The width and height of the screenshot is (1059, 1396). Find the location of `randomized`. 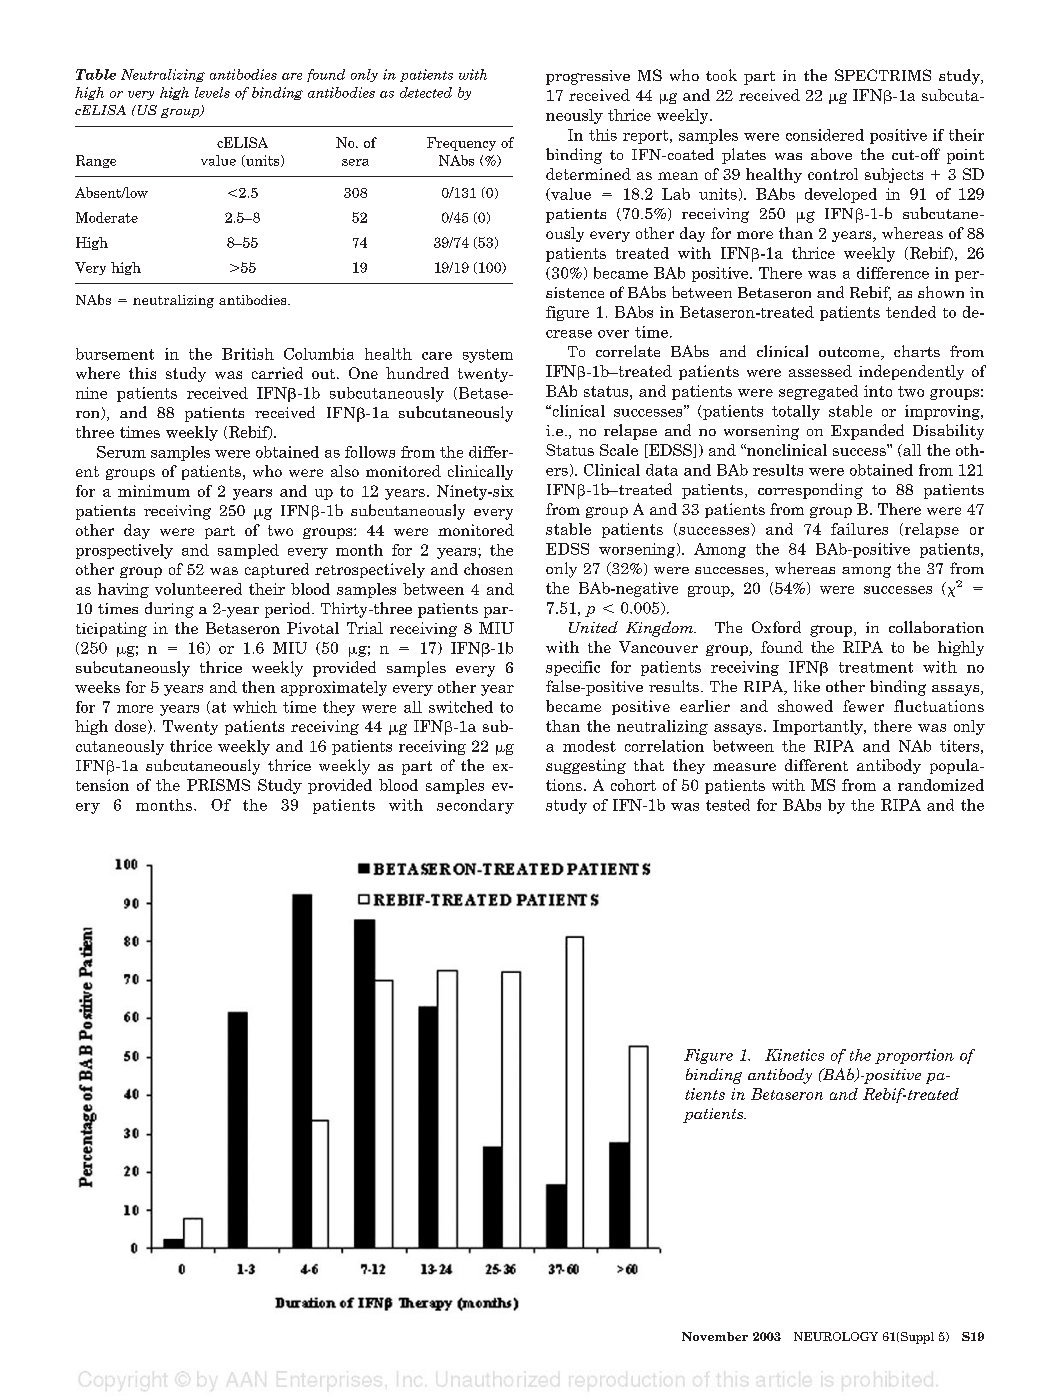

randomized is located at coordinates (941, 785).
